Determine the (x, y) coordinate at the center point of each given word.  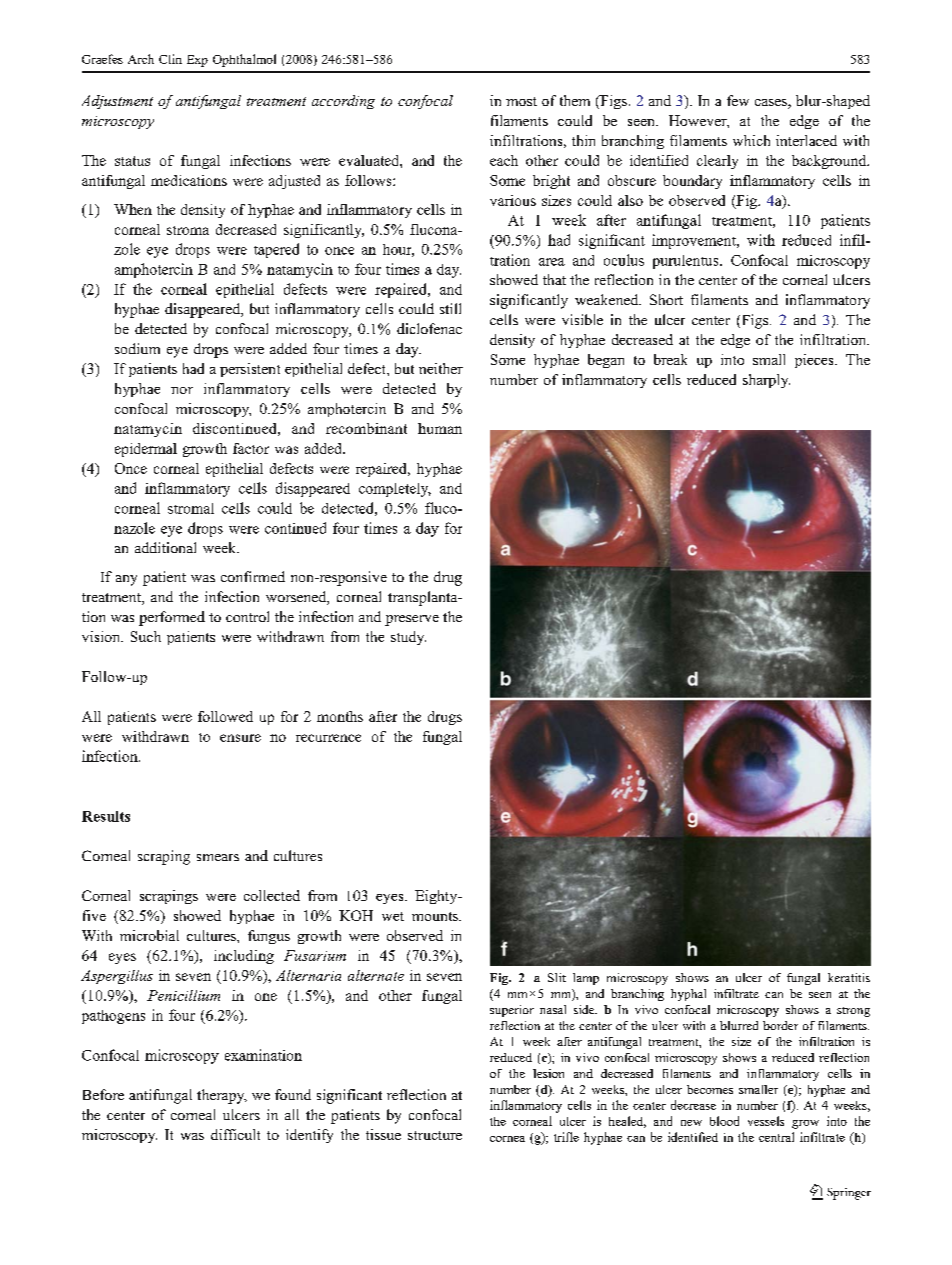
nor (182, 390)
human (440, 428)
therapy (222, 1096)
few (738, 100)
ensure (240, 738)
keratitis (849, 977)
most (521, 101)
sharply (766, 381)
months (340, 716)
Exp (197, 61)
